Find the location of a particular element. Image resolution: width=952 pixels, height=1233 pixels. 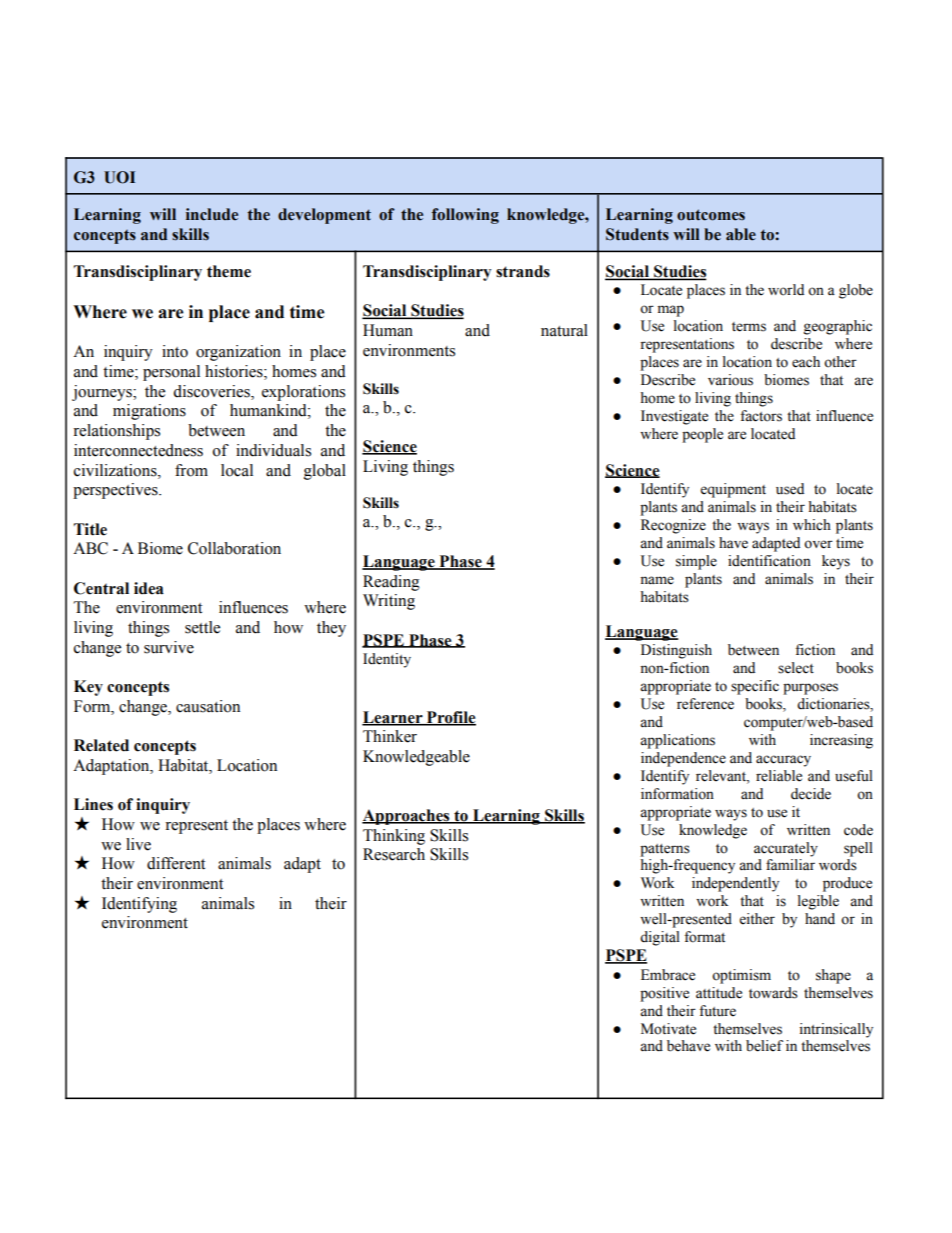

different is located at coordinates (176, 863).
